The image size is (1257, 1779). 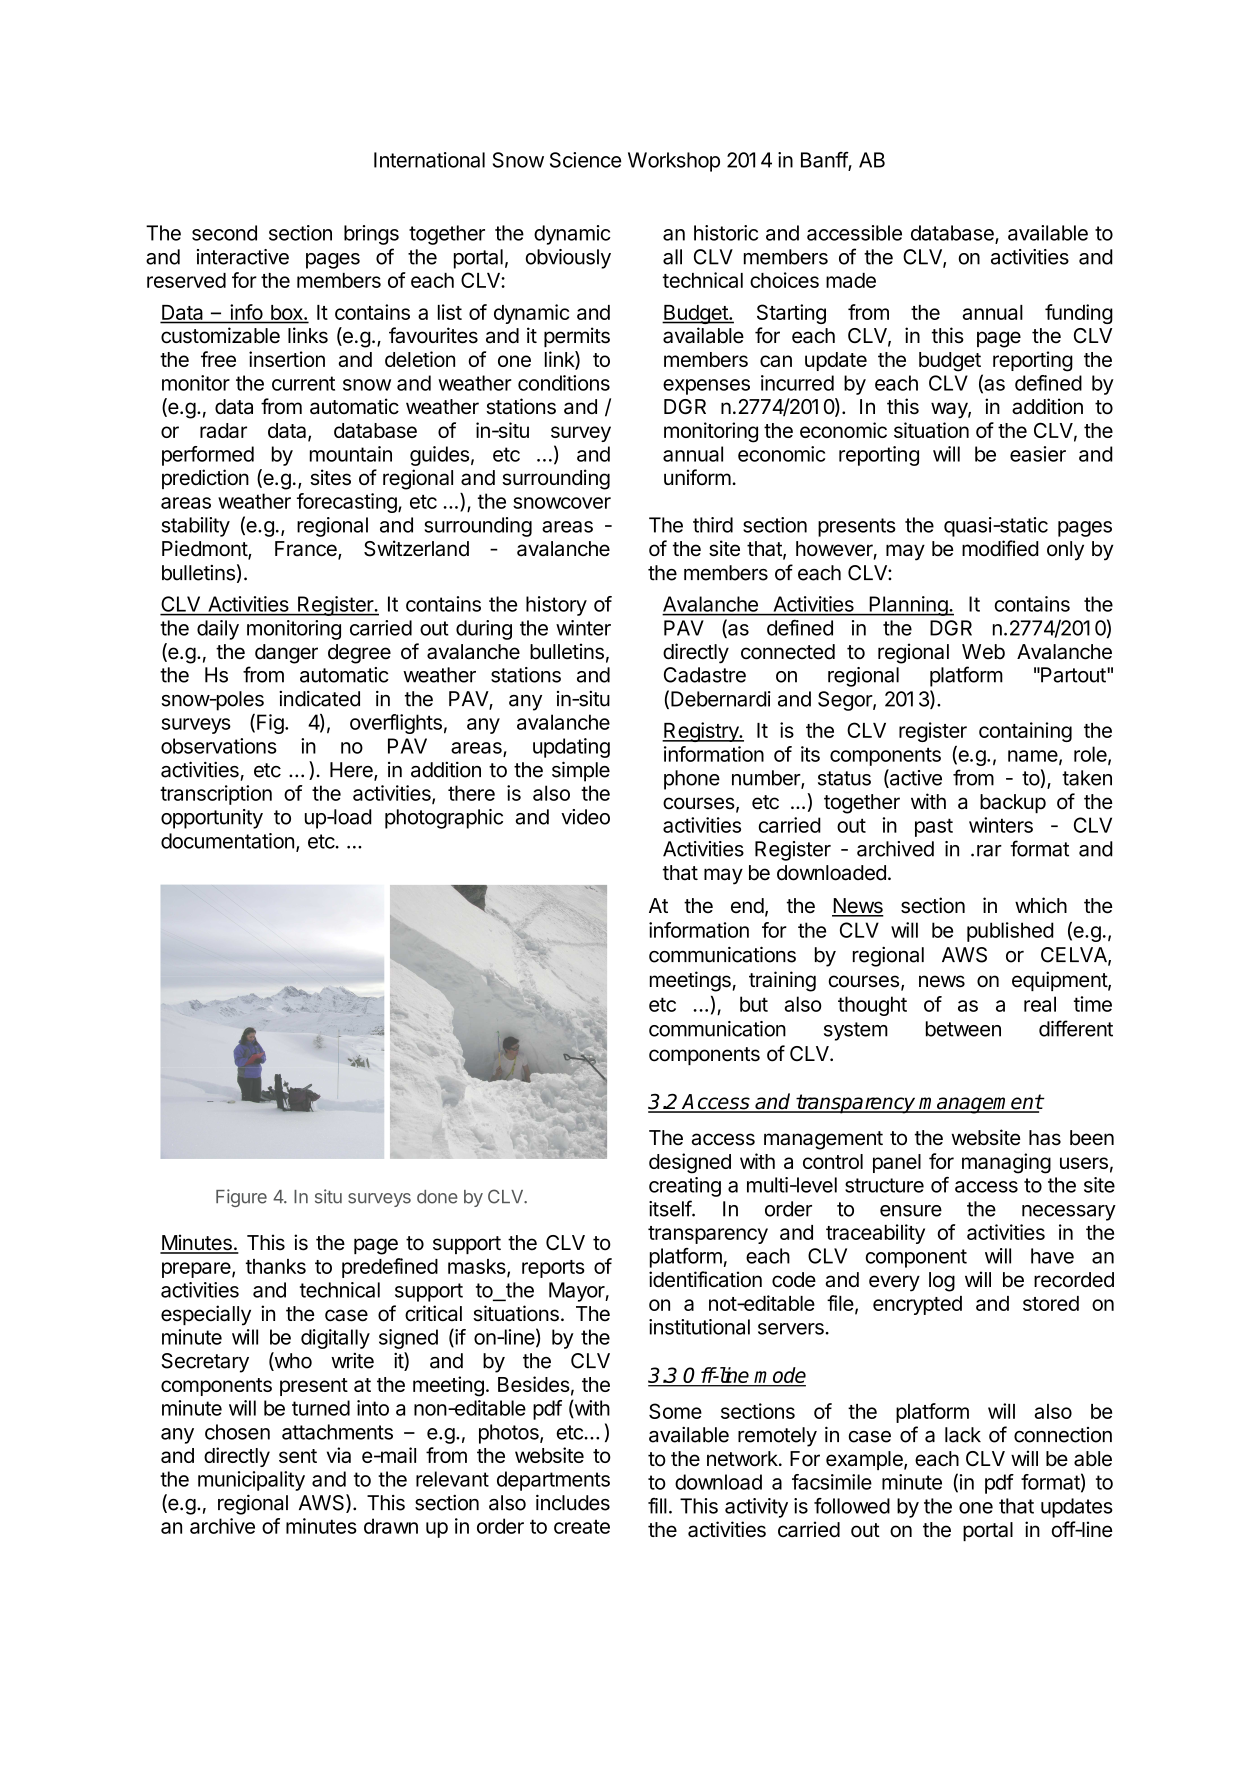 What do you see at coordinates (251, 1481) in the screenshot?
I see `municipality` at bounding box center [251, 1481].
